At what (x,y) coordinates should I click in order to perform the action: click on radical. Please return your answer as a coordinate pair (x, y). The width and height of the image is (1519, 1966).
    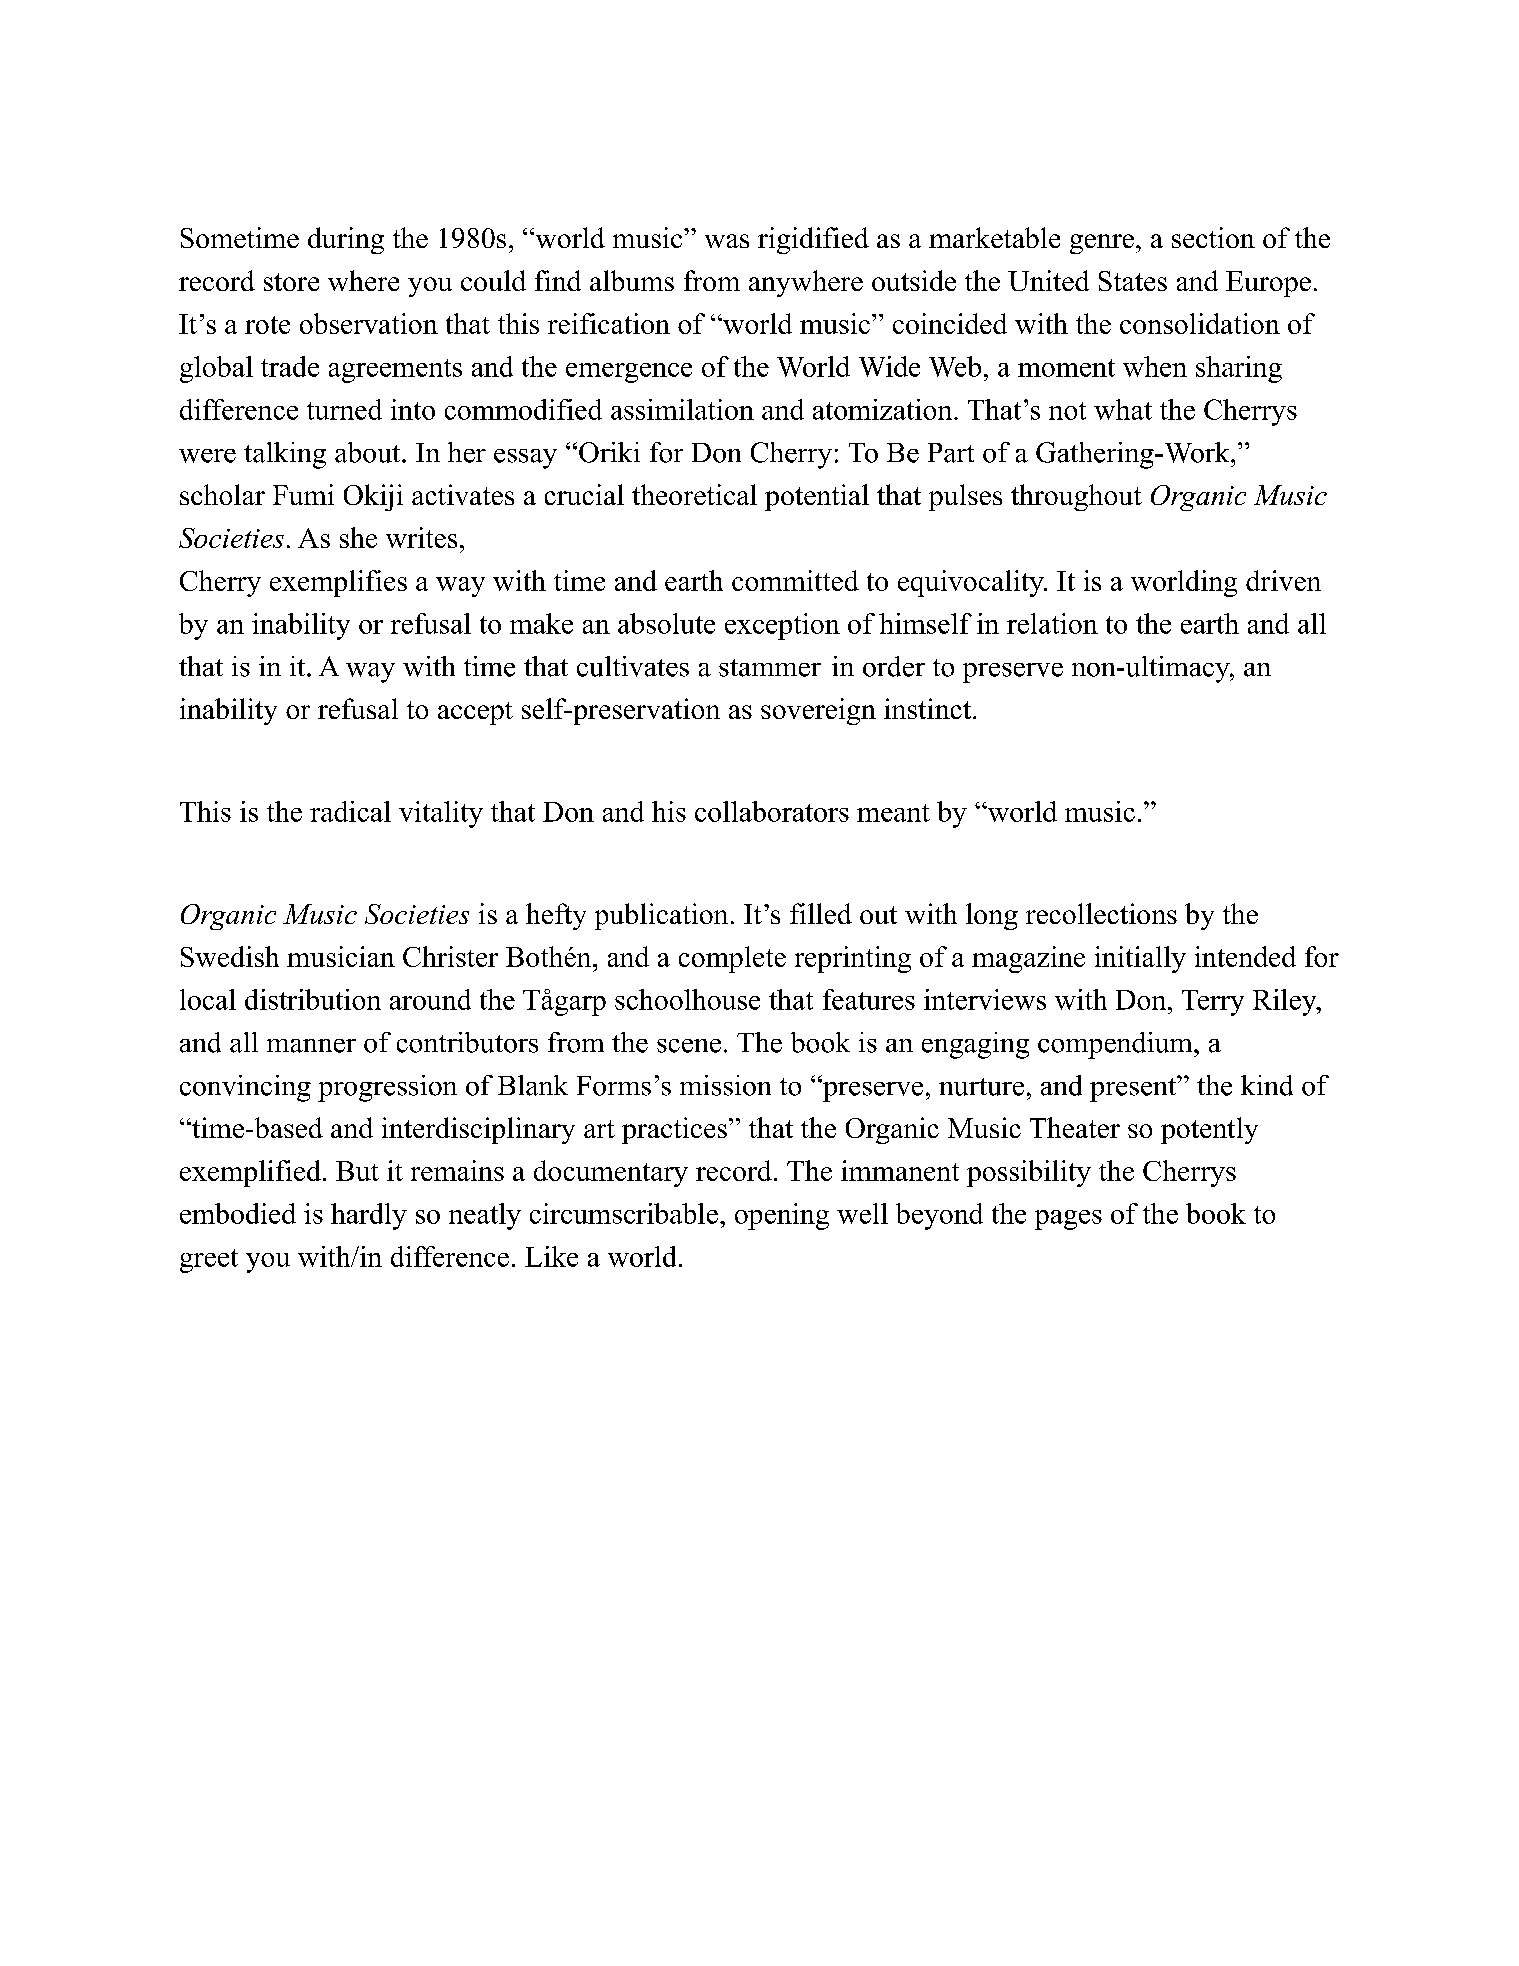
    Looking at the image, I should click on (350, 811).
